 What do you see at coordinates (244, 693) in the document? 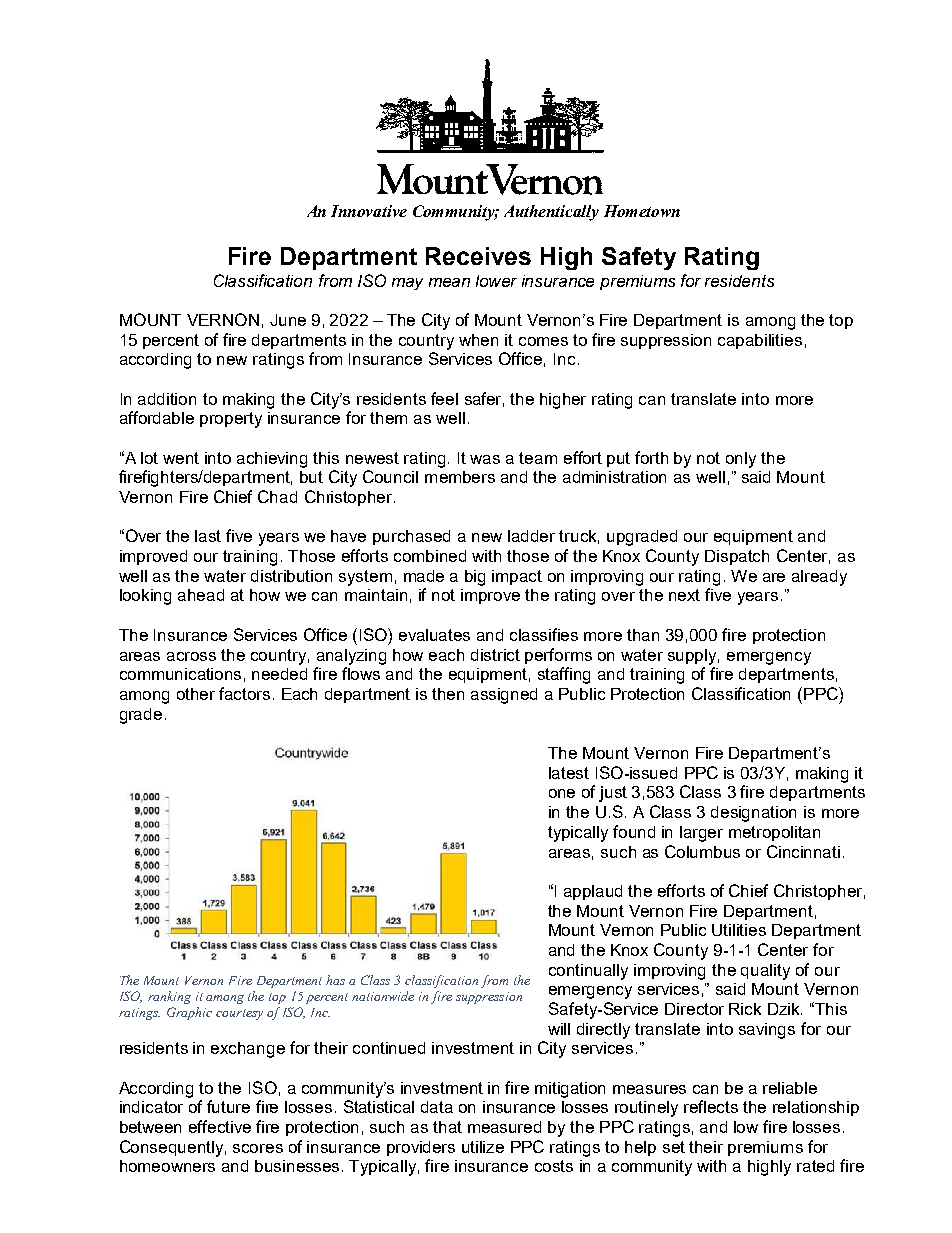
I see `factors` at bounding box center [244, 693].
